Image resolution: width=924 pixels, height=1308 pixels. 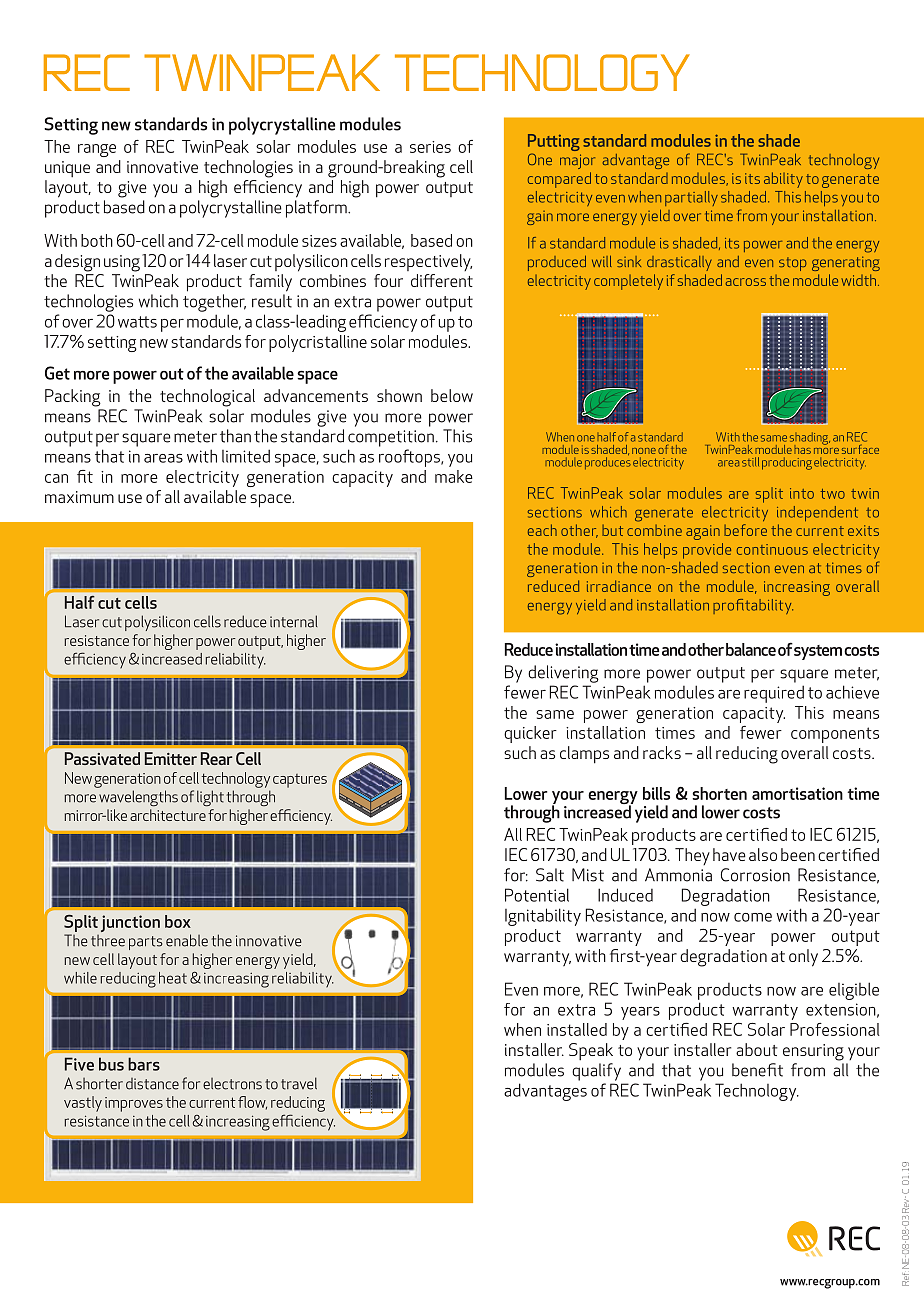 I want to click on partially, so click(x=691, y=198).
